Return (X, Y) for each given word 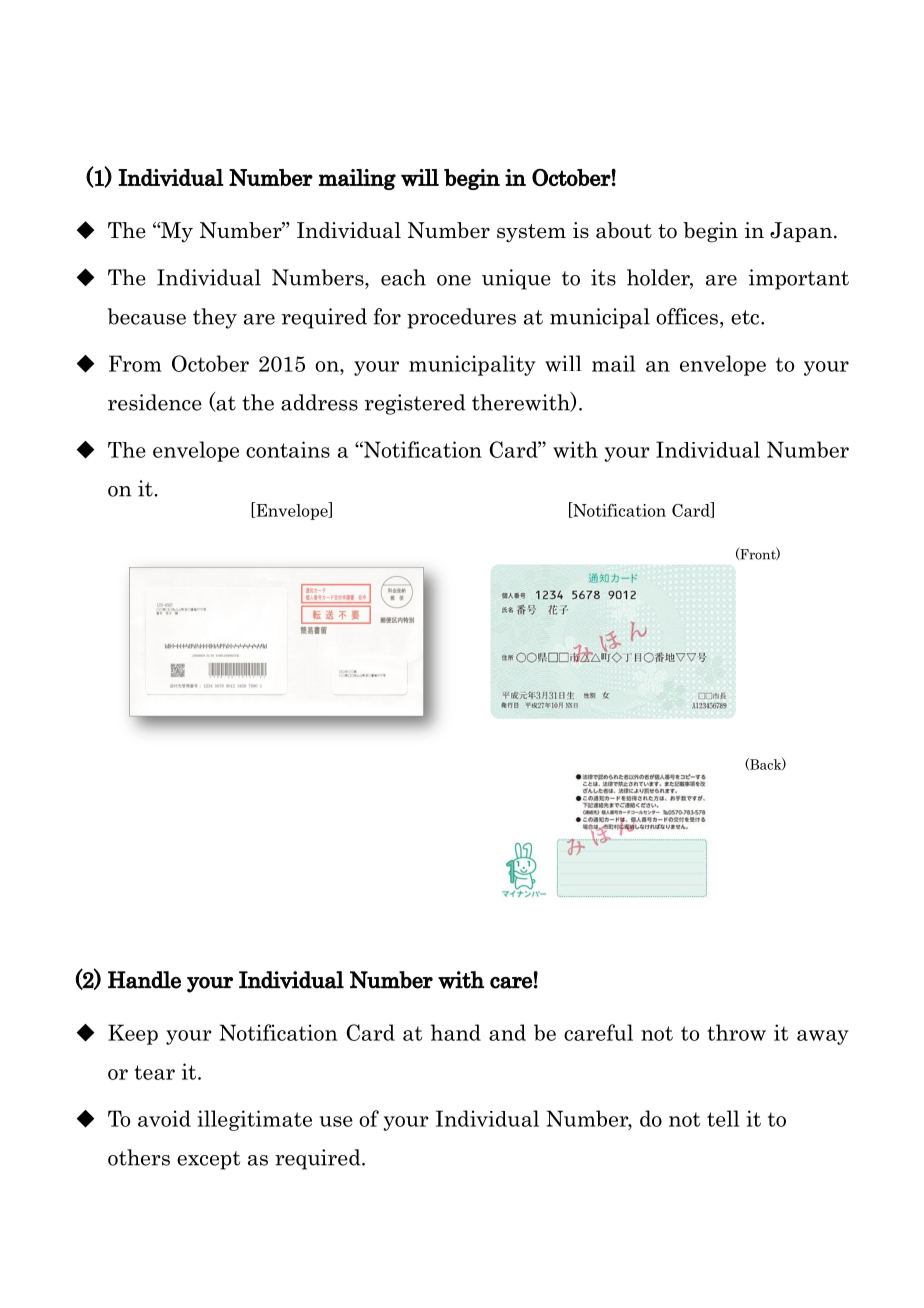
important (799, 279)
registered (415, 404)
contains (288, 449)
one (454, 280)
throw (736, 1032)
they (215, 318)
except (208, 1160)
